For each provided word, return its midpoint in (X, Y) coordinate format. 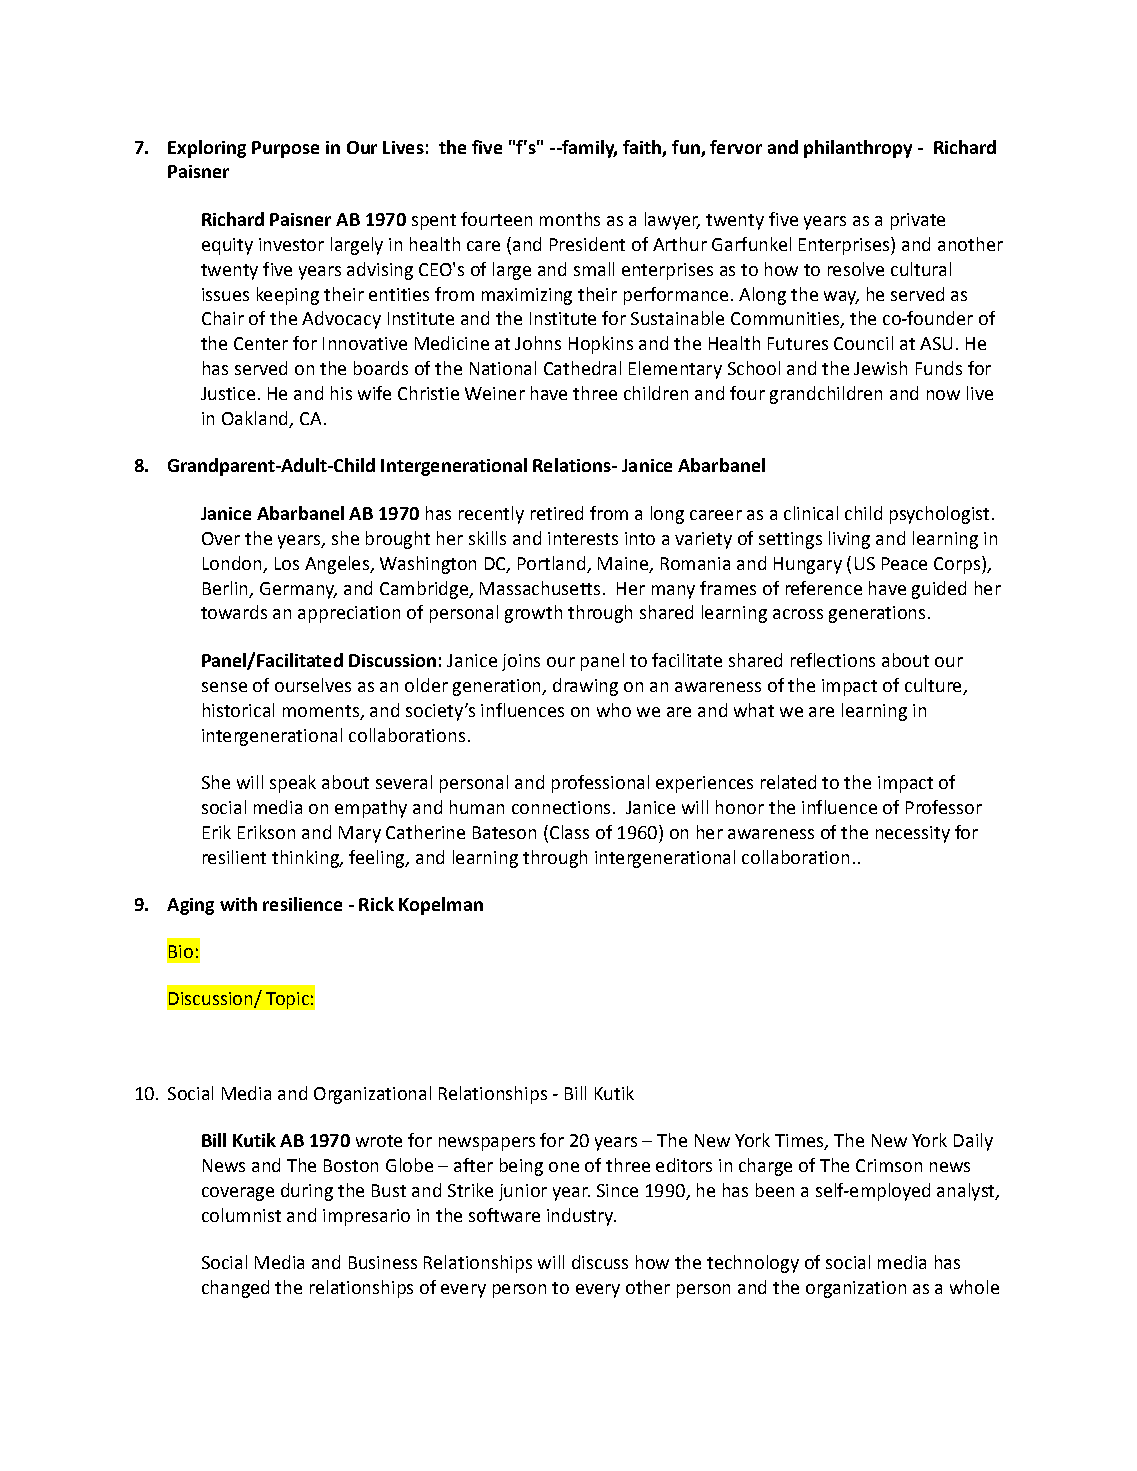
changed (235, 1289)
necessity (913, 834)
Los (287, 563)
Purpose (285, 149)
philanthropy (858, 149)
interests (583, 538)
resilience (302, 904)
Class (568, 832)
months (570, 219)
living (849, 540)
